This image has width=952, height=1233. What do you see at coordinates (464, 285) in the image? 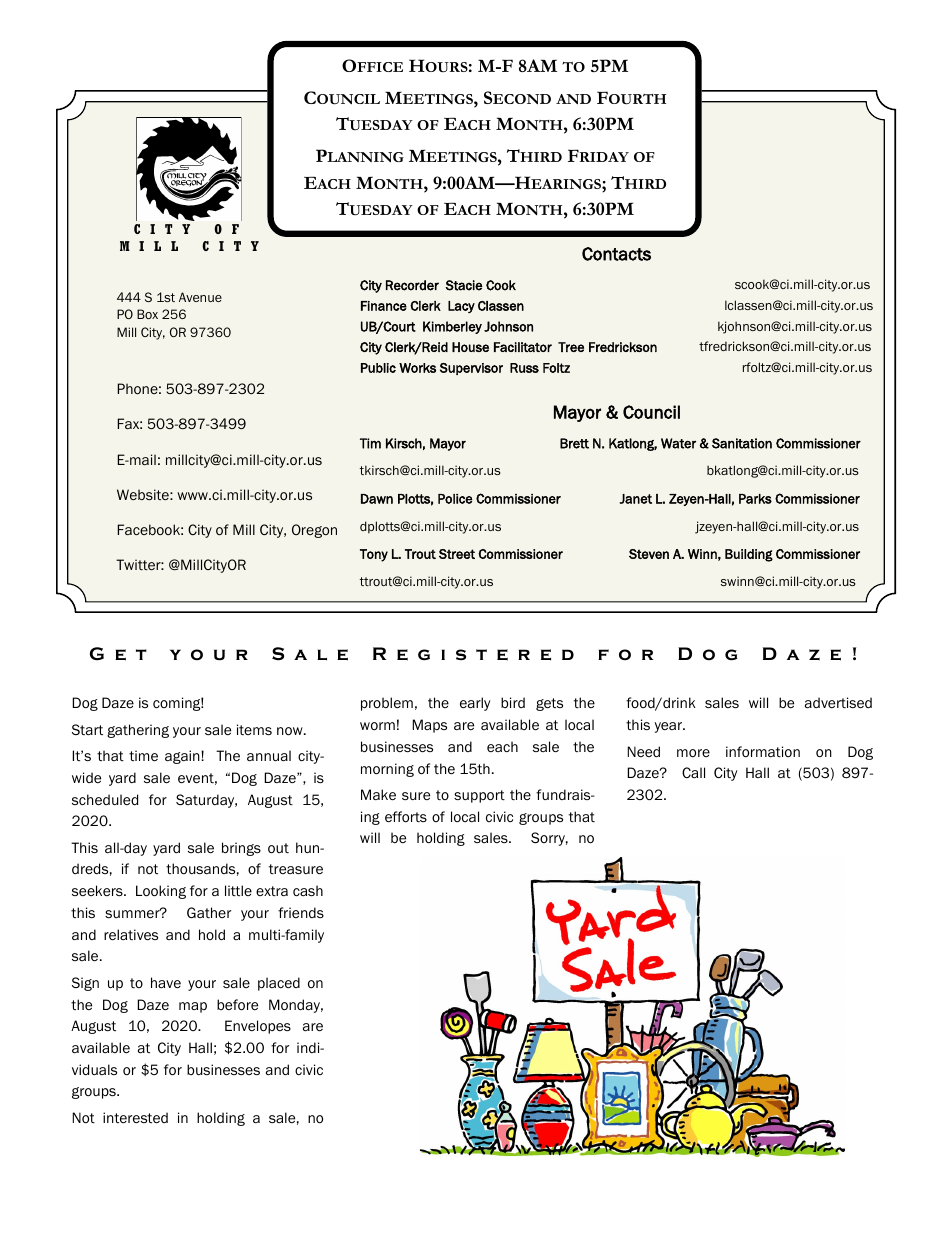
I see `Stacie` at bounding box center [464, 285].
